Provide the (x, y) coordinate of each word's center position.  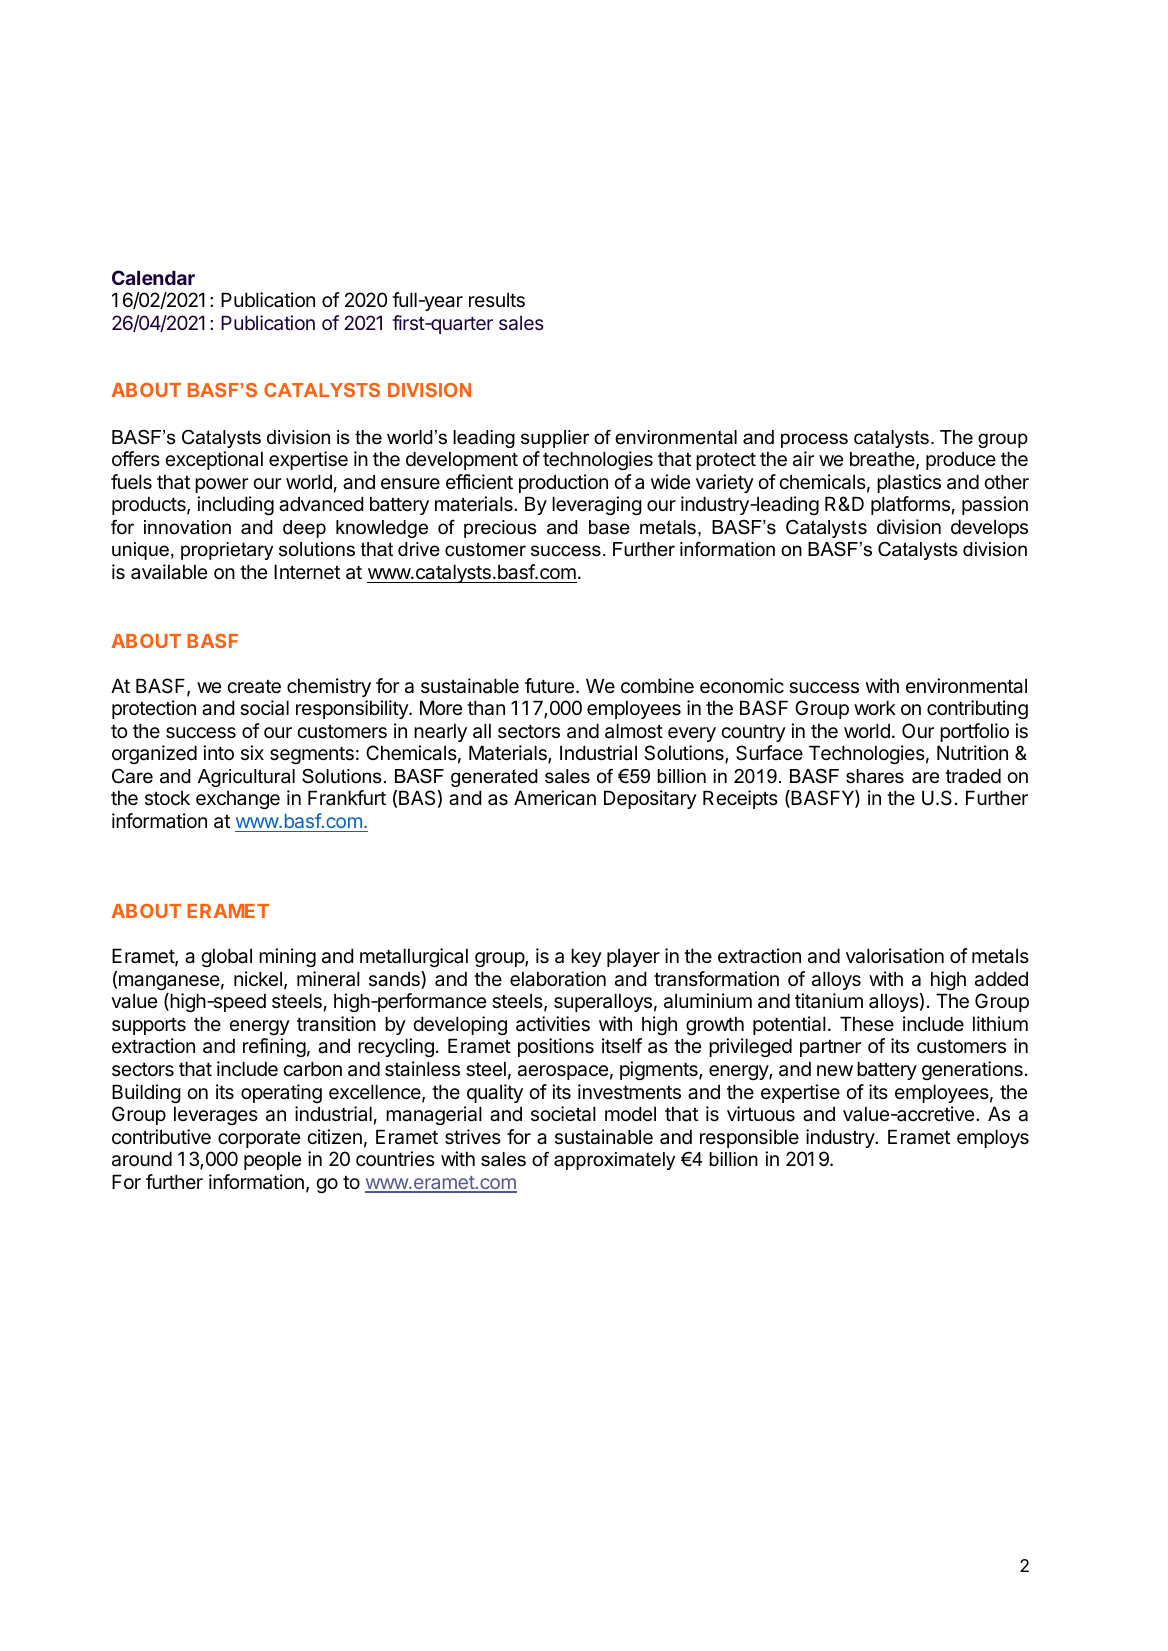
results (497, 300)
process (814, 440)
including (235, 505)
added (1001, 979)
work (875, 707)
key (586, 957)
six (252, 752)
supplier (555, 439)
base (609, 527)
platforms (910, 505)
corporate (259, 1139)
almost (634, 731)
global (226, 957)
